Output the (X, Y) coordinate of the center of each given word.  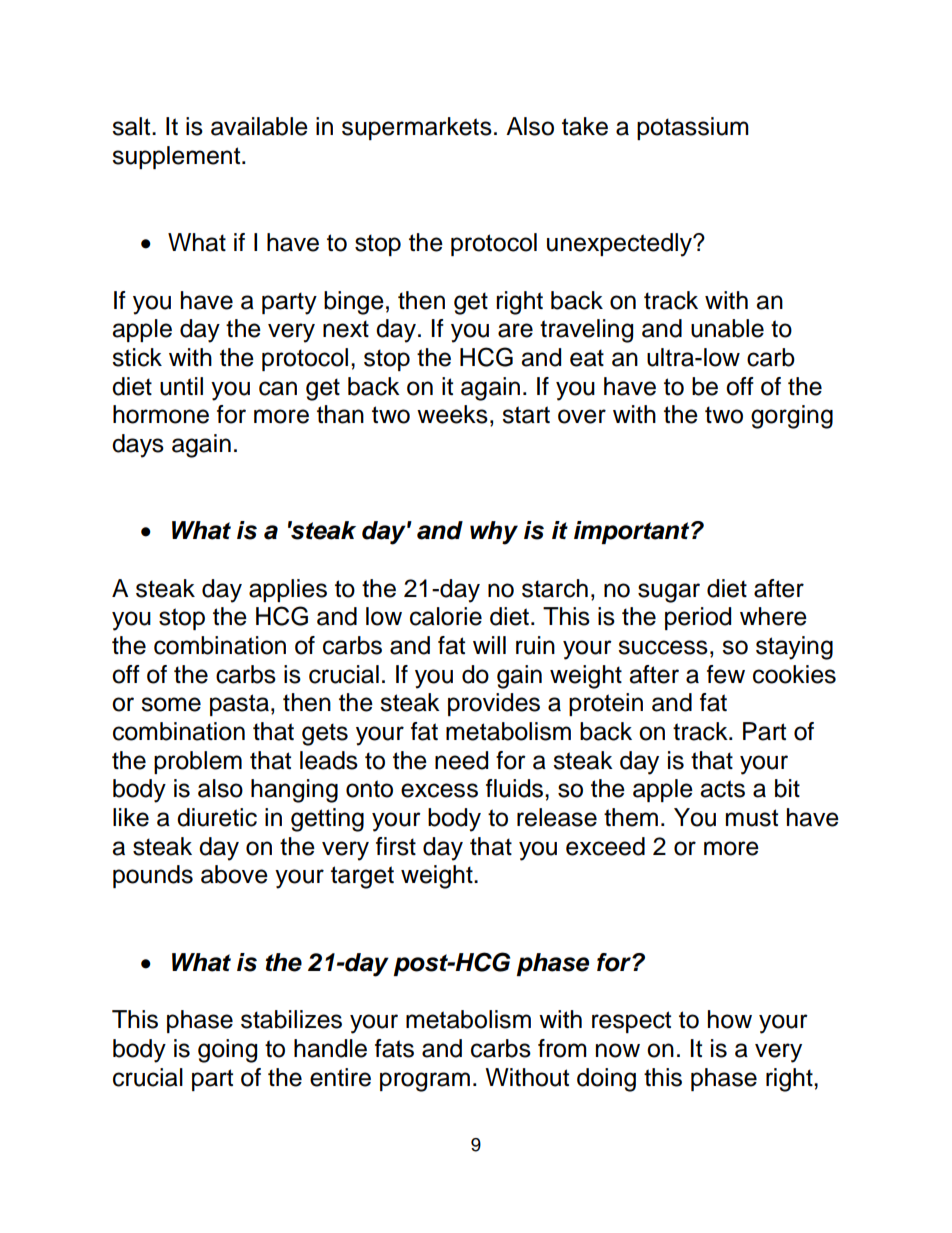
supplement (177, 157)
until (181, 386)
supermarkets (417, 128)
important (633, 532)
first (396, 846)
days (138, 446)
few (726, 674)
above (234, 874)
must (752, 818)
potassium (693, 128)
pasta (239, 705)
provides (494, 704)
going (227, 1051)
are (515, 330)
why (494, 533)
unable (727, 328)
